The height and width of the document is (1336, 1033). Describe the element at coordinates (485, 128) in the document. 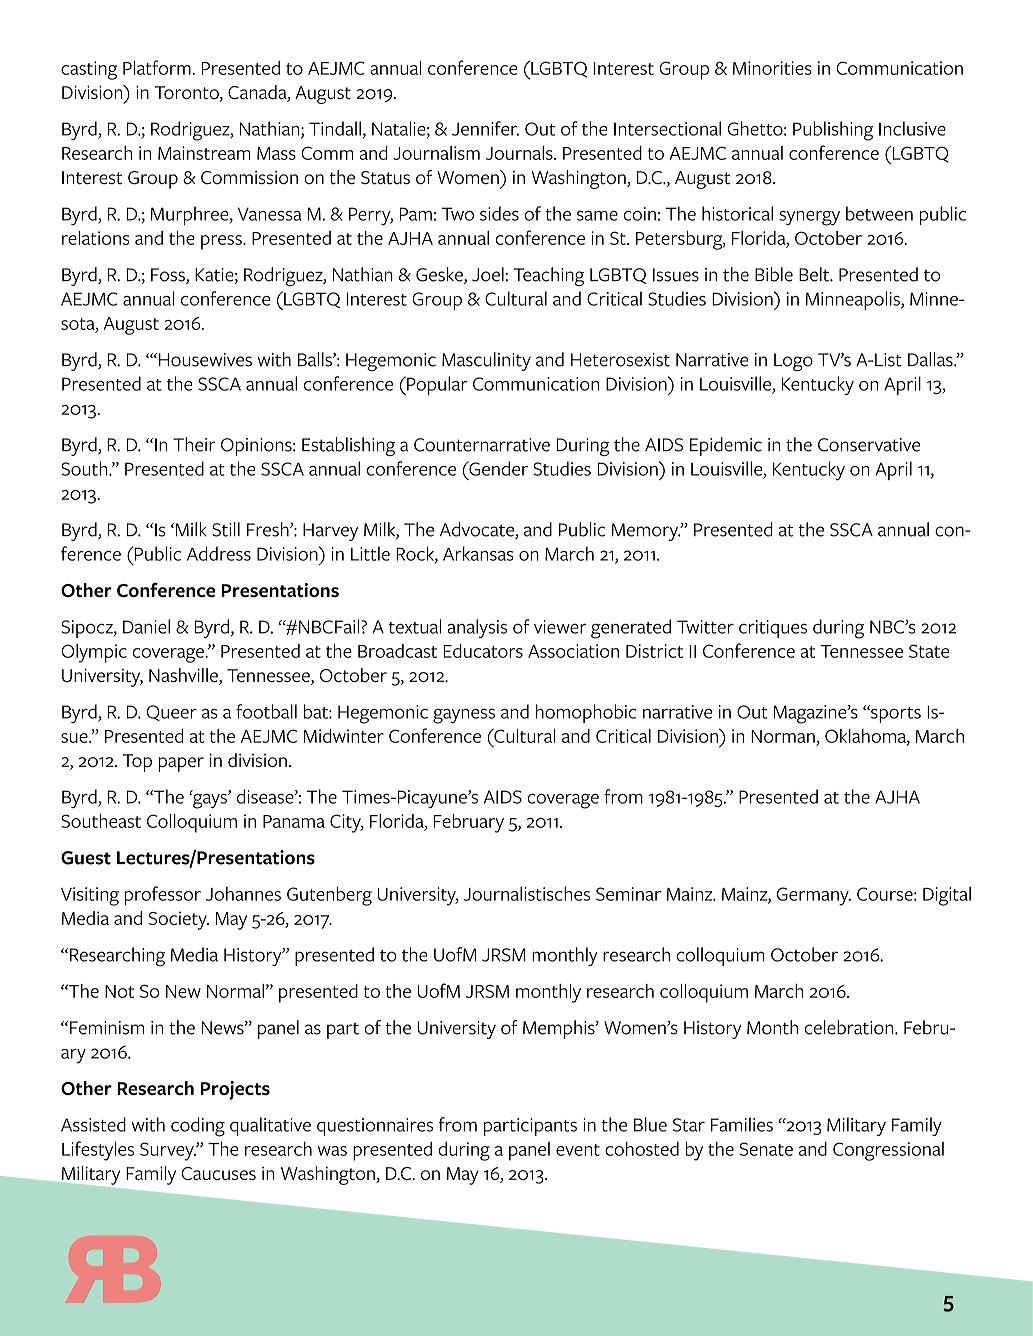

I see `Jennifer` at that location.
